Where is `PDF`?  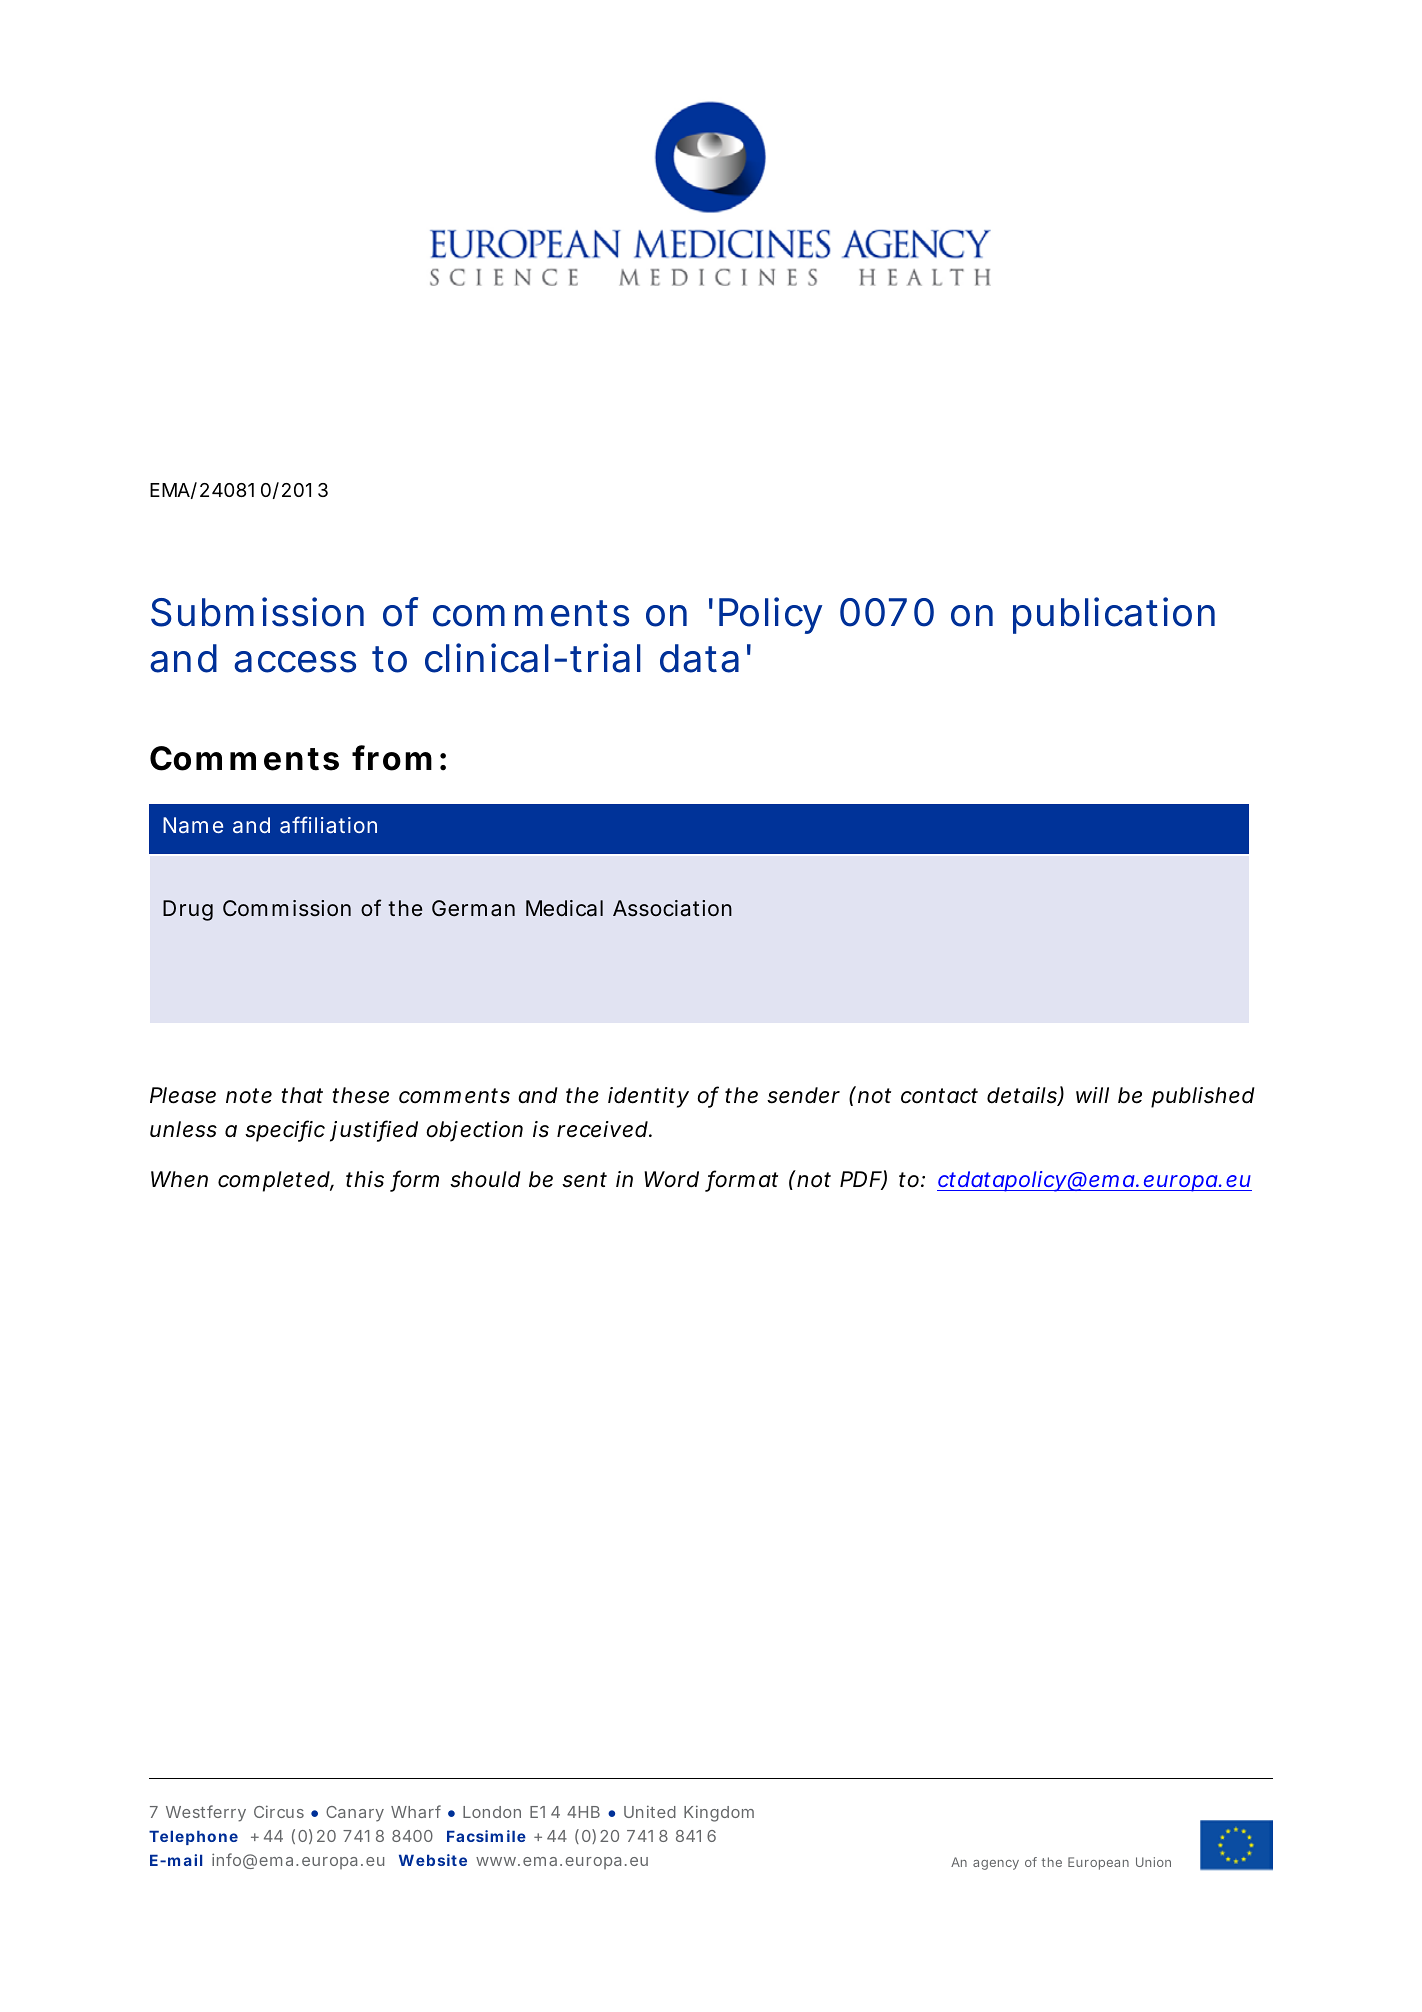 PDF is located at coordinates (860, 1179).
